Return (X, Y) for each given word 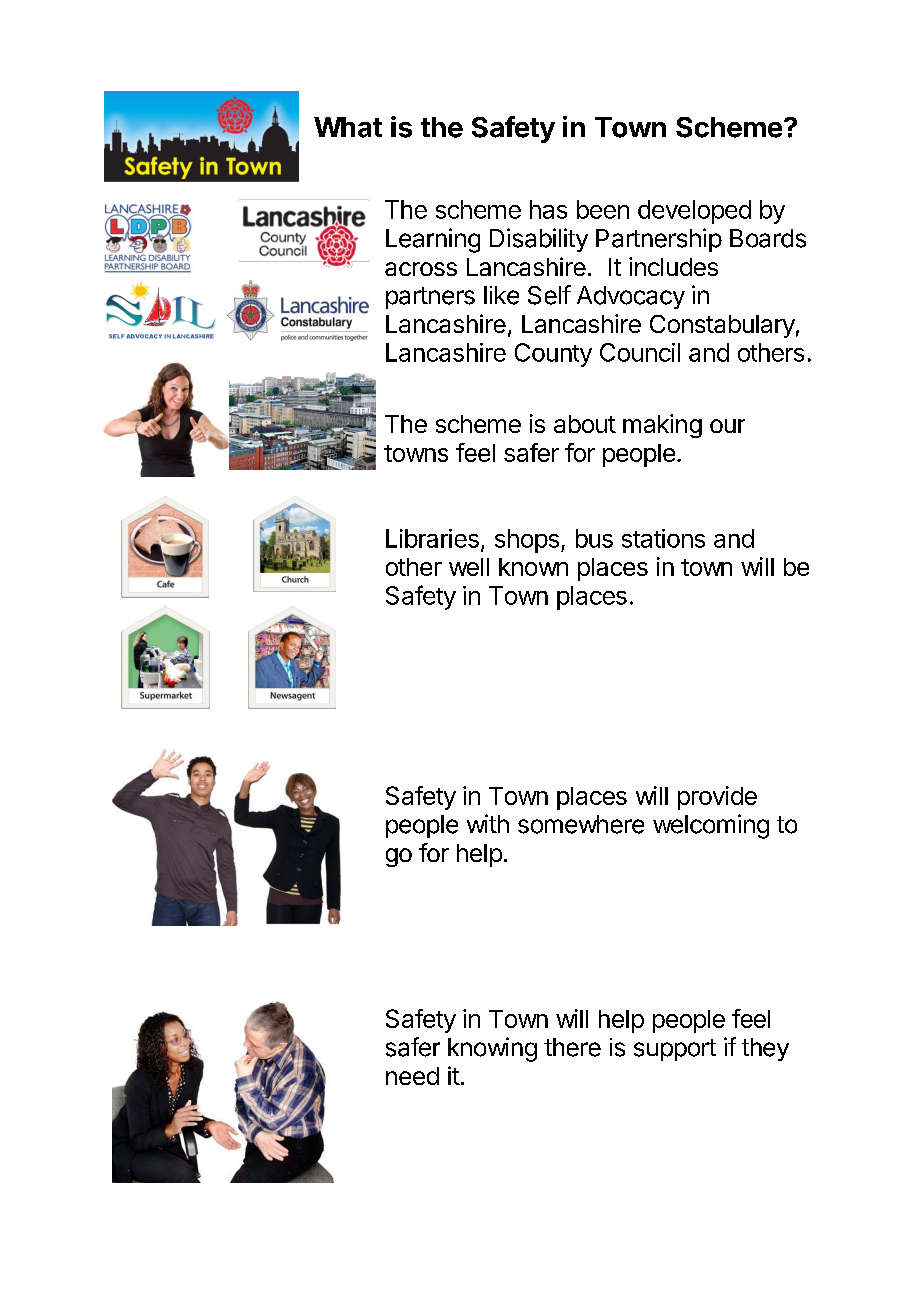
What (348, 127)
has (548, 209)
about (585, 424)
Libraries (432, 538)
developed (694, 212)
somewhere (581, 824)
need (412, 1076)
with (488, 823)
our (727, 426)
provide (717, 798)
